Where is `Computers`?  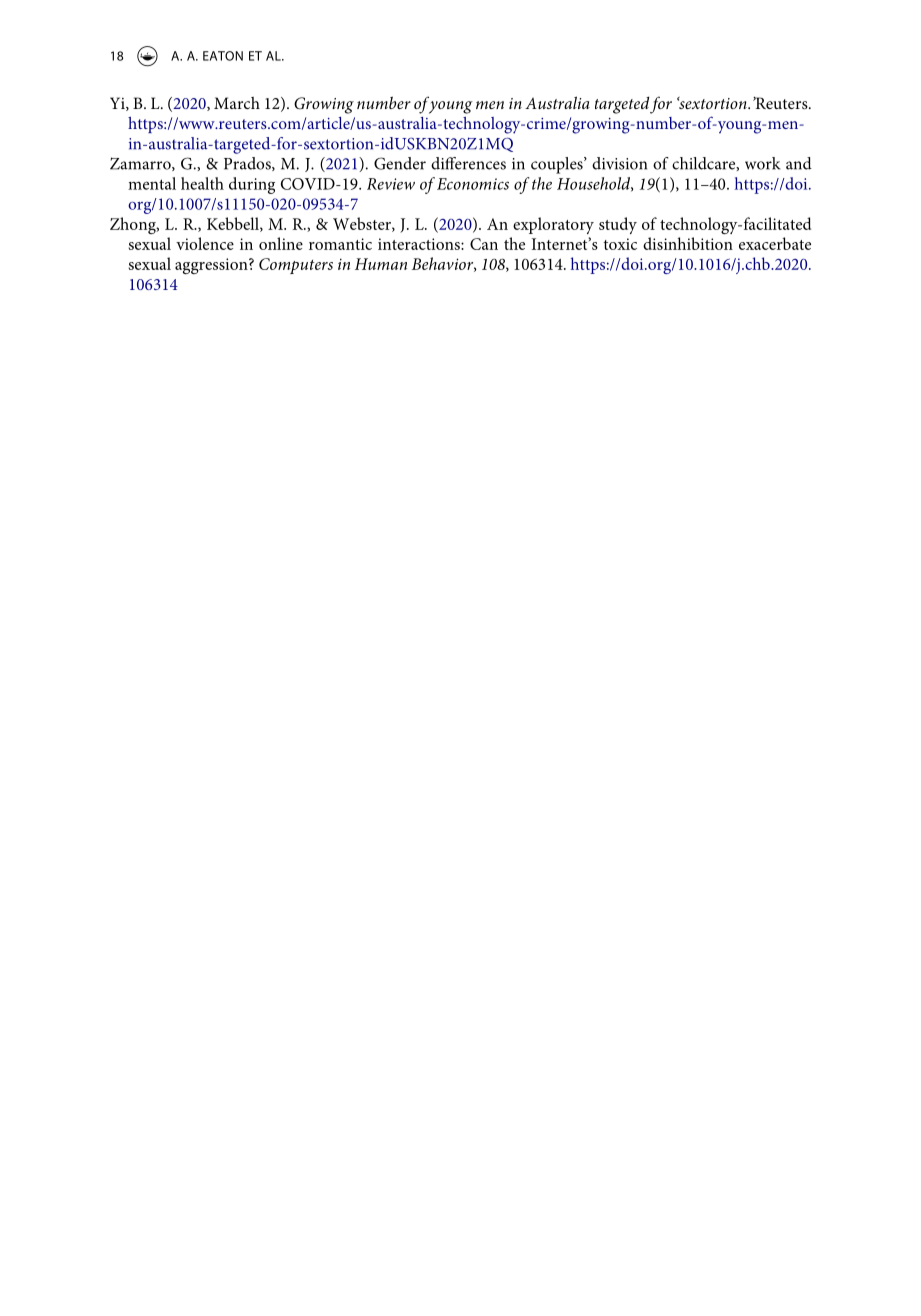 Computers is located at coordinates (296, 266).
